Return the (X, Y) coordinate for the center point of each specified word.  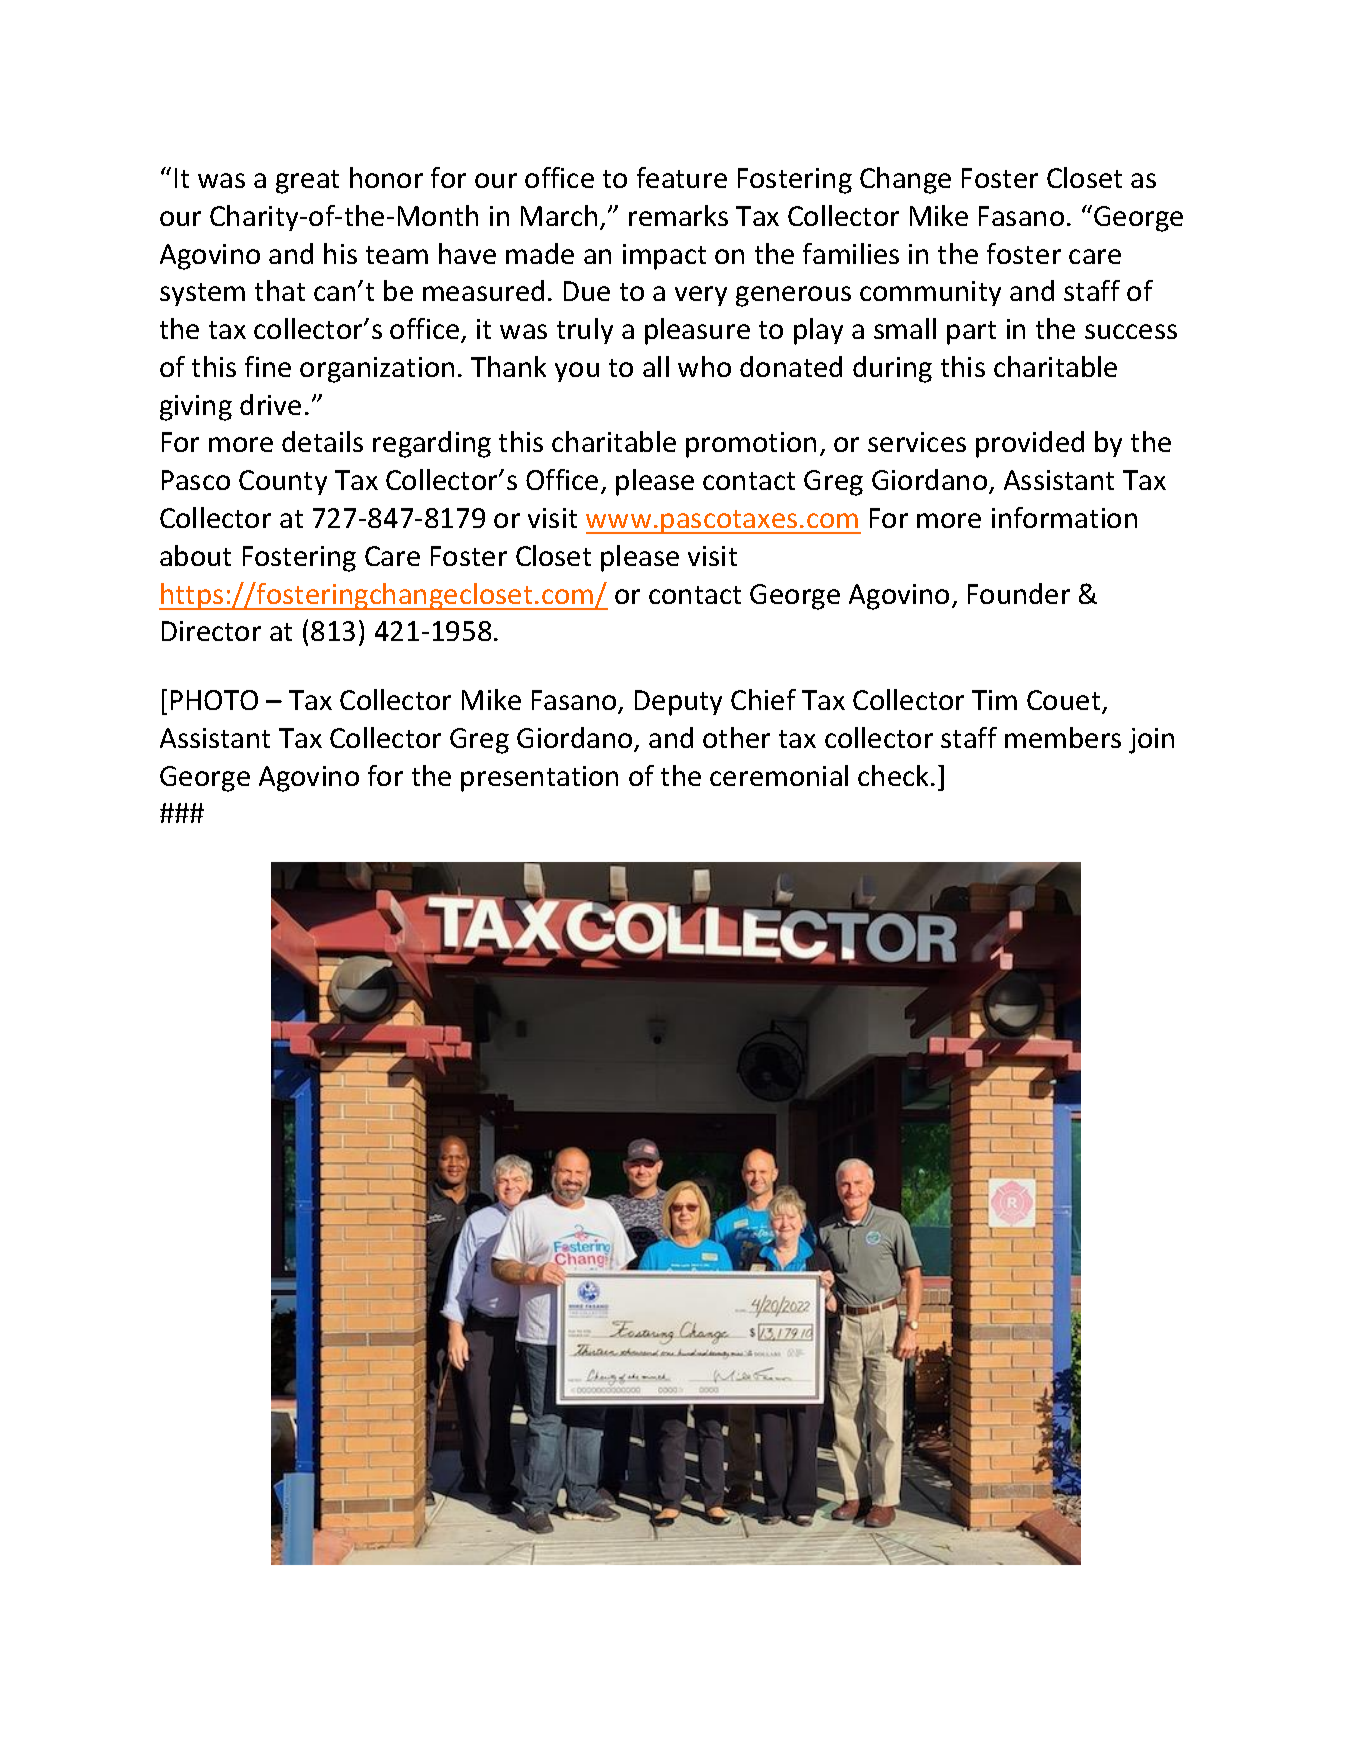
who (704, 366)
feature (682, 177)
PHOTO (214, 700)
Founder (1019, 593)
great (307, 182)
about (195, 555)
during (892, 369)
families (851, 253)
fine (268, 366)
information (1064, 517)
